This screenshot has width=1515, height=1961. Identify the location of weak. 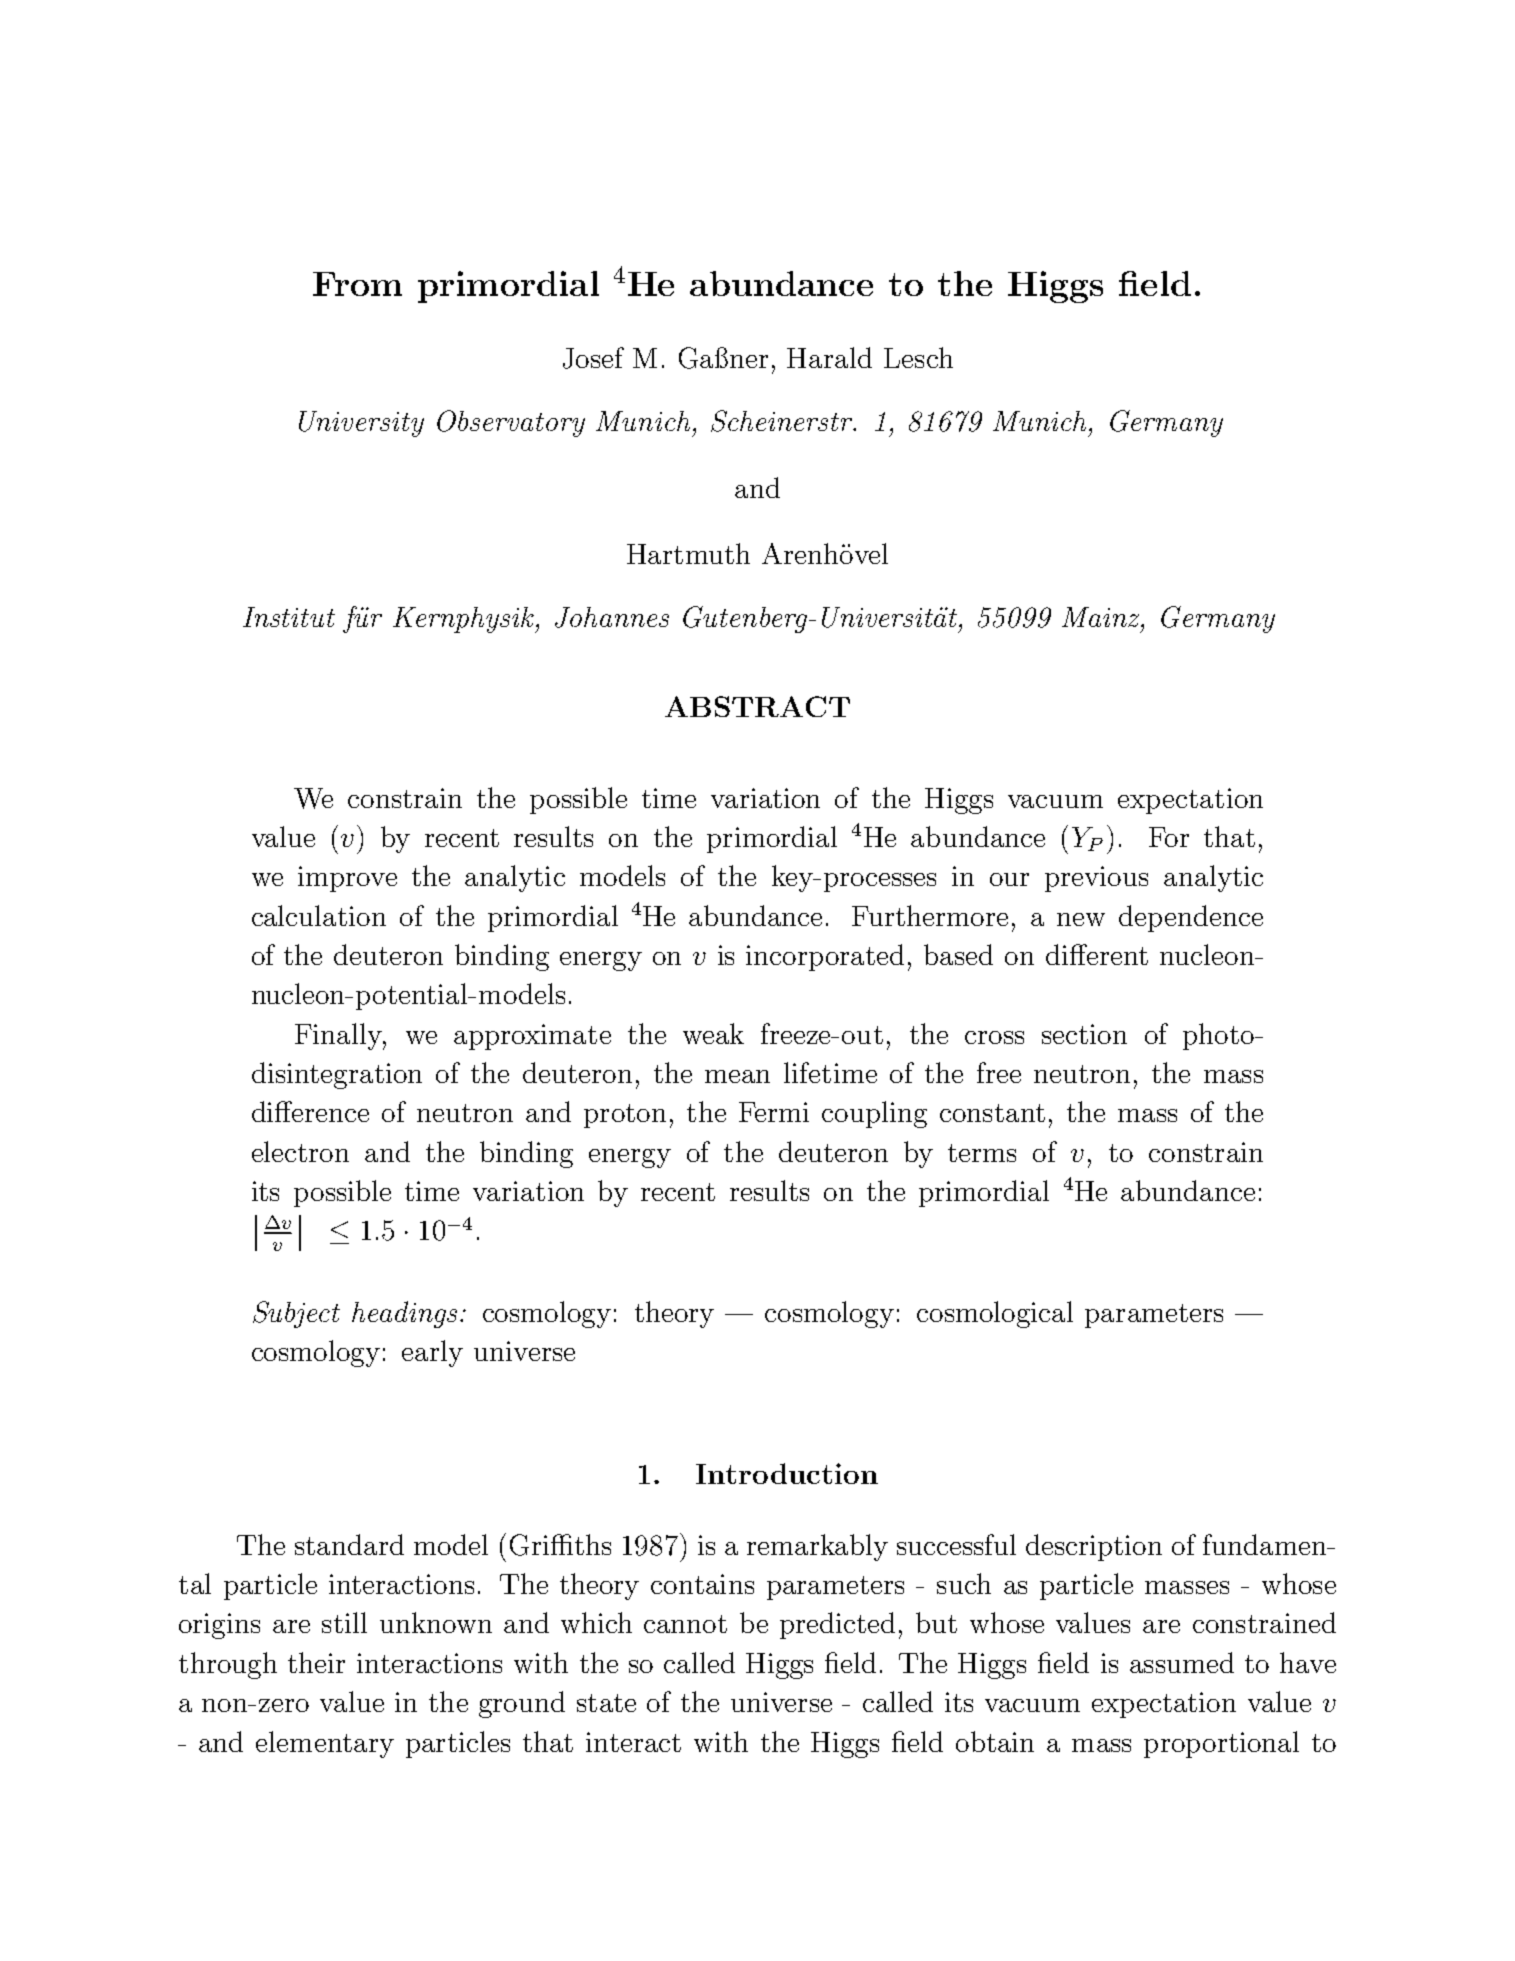
(713, 1033).
